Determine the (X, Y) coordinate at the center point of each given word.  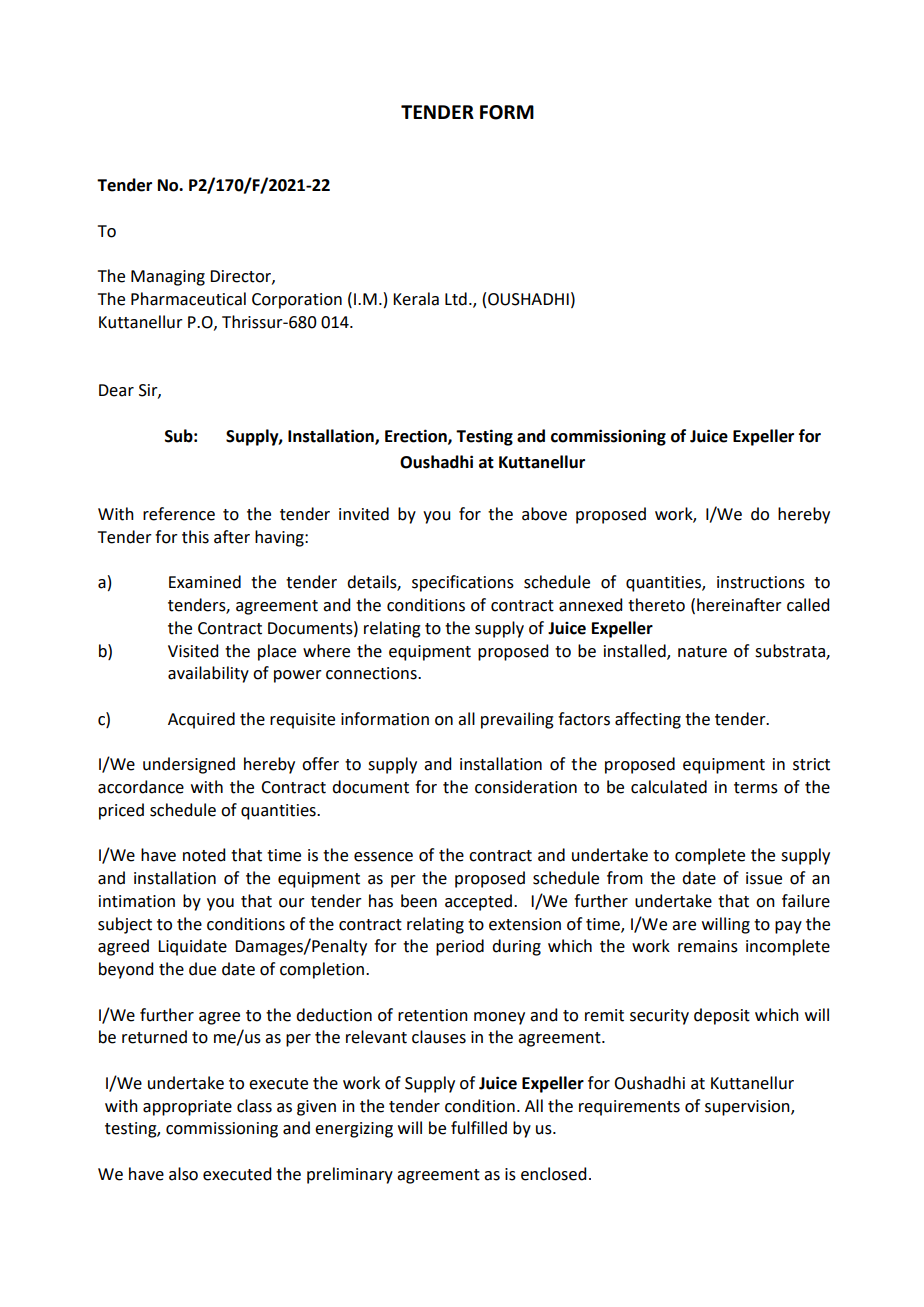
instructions (761, 582)
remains (708, 946)
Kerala (416, 299)
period (460, 947)
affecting (648, 720)
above (544, 514)
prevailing (517, 720)
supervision (748, 1108)
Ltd (456, 299)
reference (179, 514)
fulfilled (479, 1128)
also (183, 1174)
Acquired (201, 720)
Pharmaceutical (188, 299)
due (202, 969)
